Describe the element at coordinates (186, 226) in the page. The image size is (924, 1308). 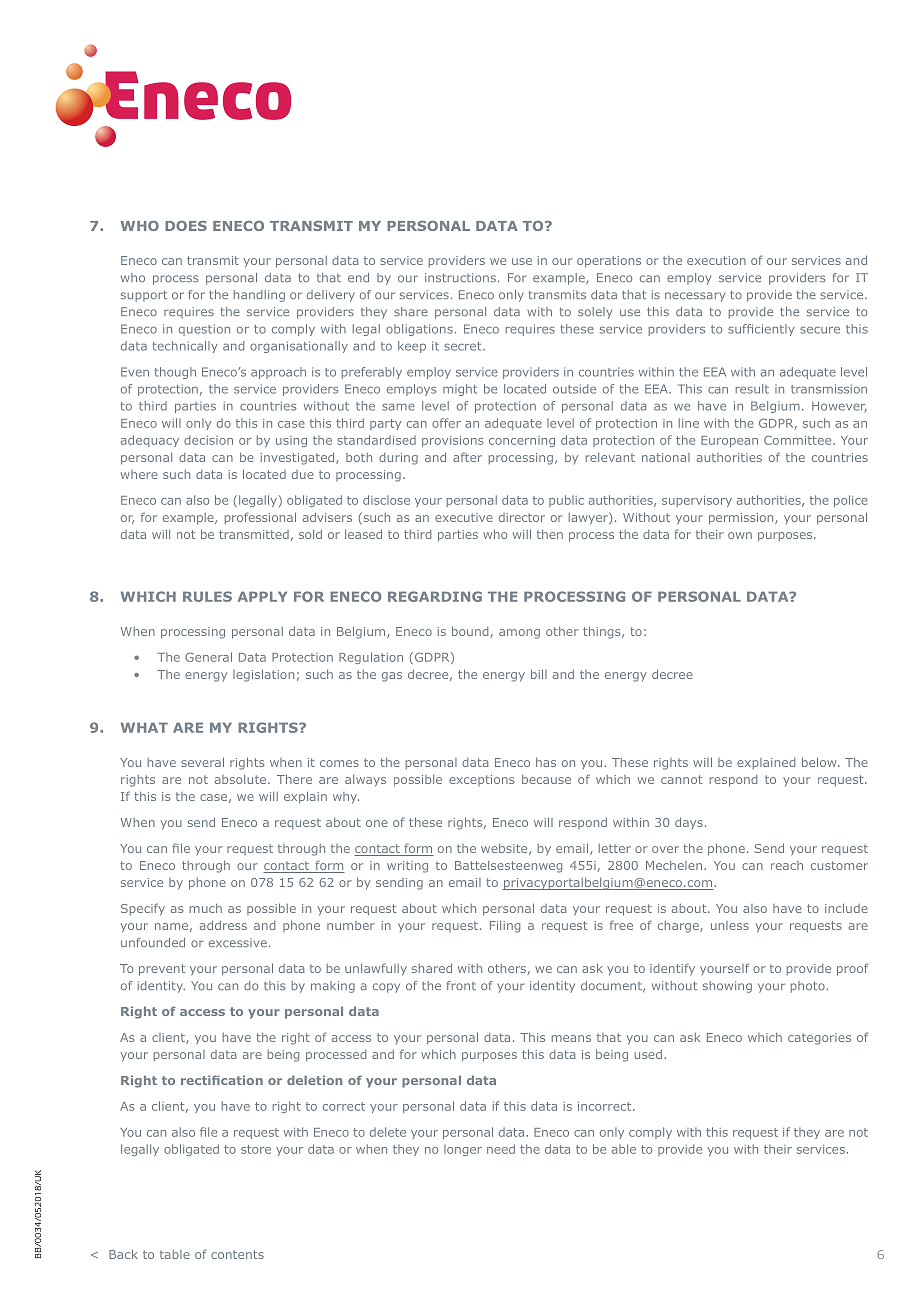
I see `DOES` at that location.
